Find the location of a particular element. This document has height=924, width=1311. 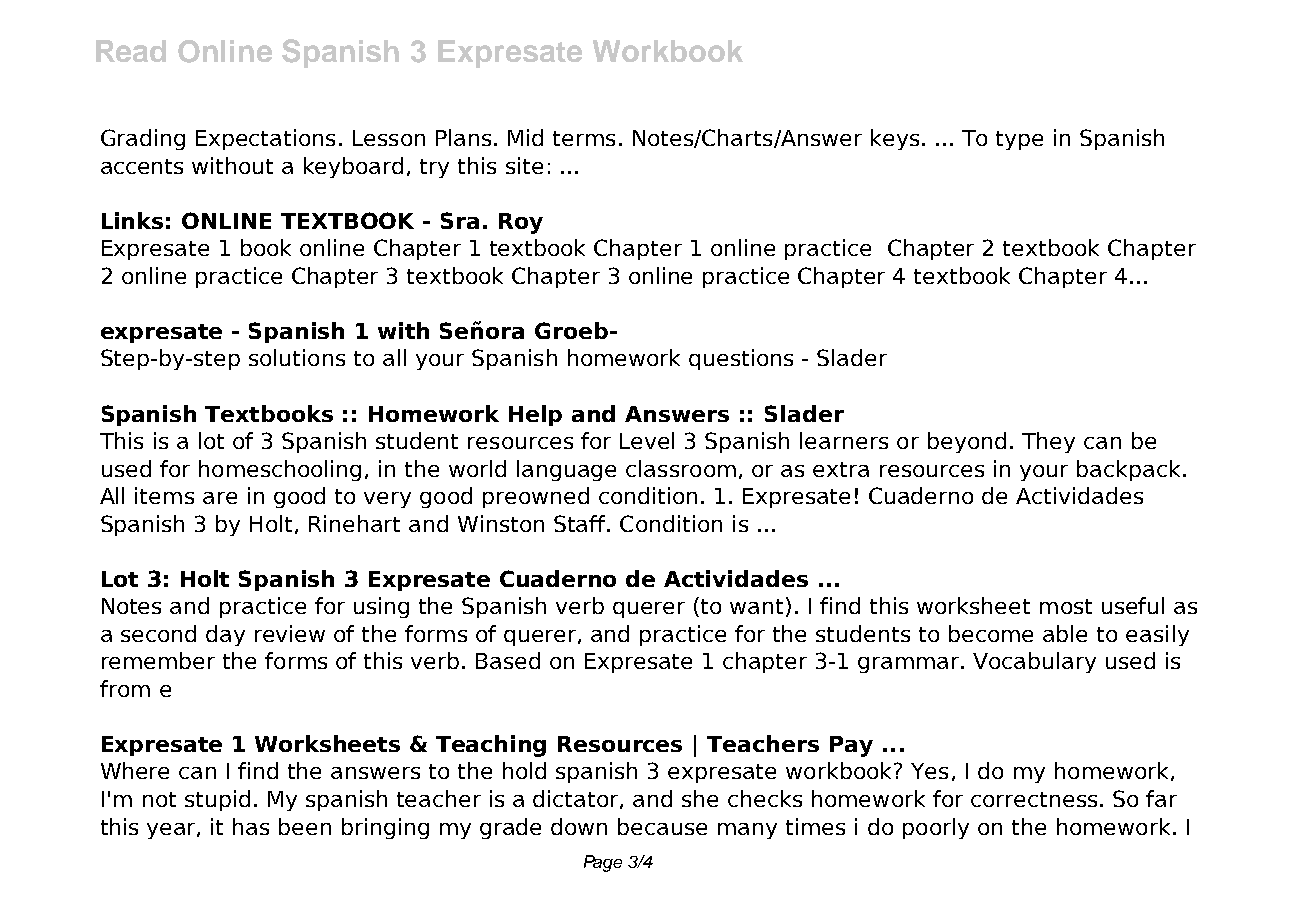

questions is located at coordinates (741, 359).
